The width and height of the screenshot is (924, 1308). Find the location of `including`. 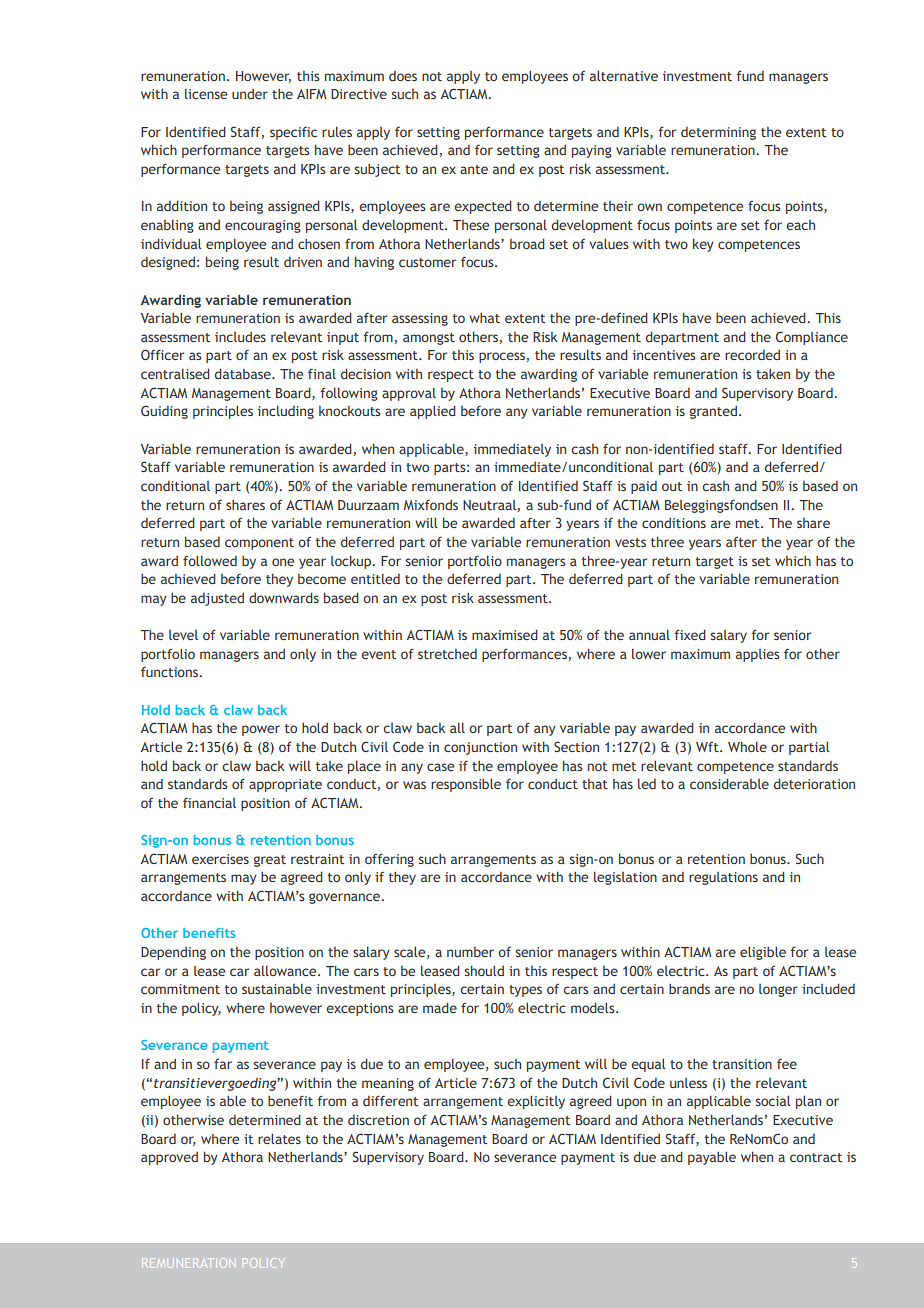

including is located at coordinates (286, 412).
